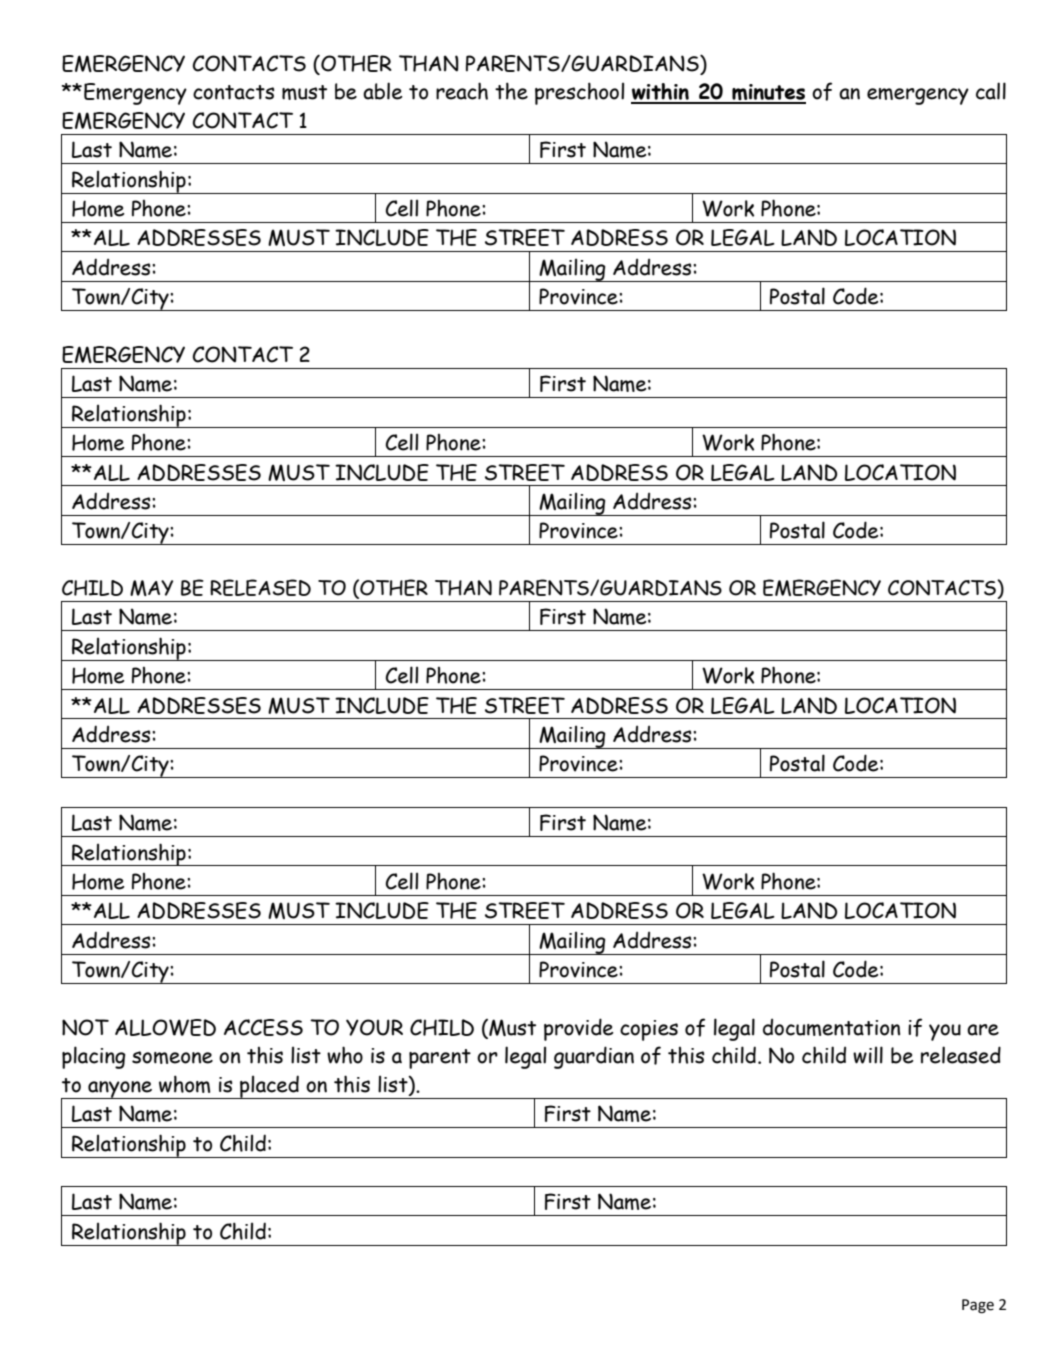 This screenshot has width=1044, height=1351. What do you see at coordinates (649, 1030) in the screenshot?
I see `copies` at bounding box center [649, 1030].
